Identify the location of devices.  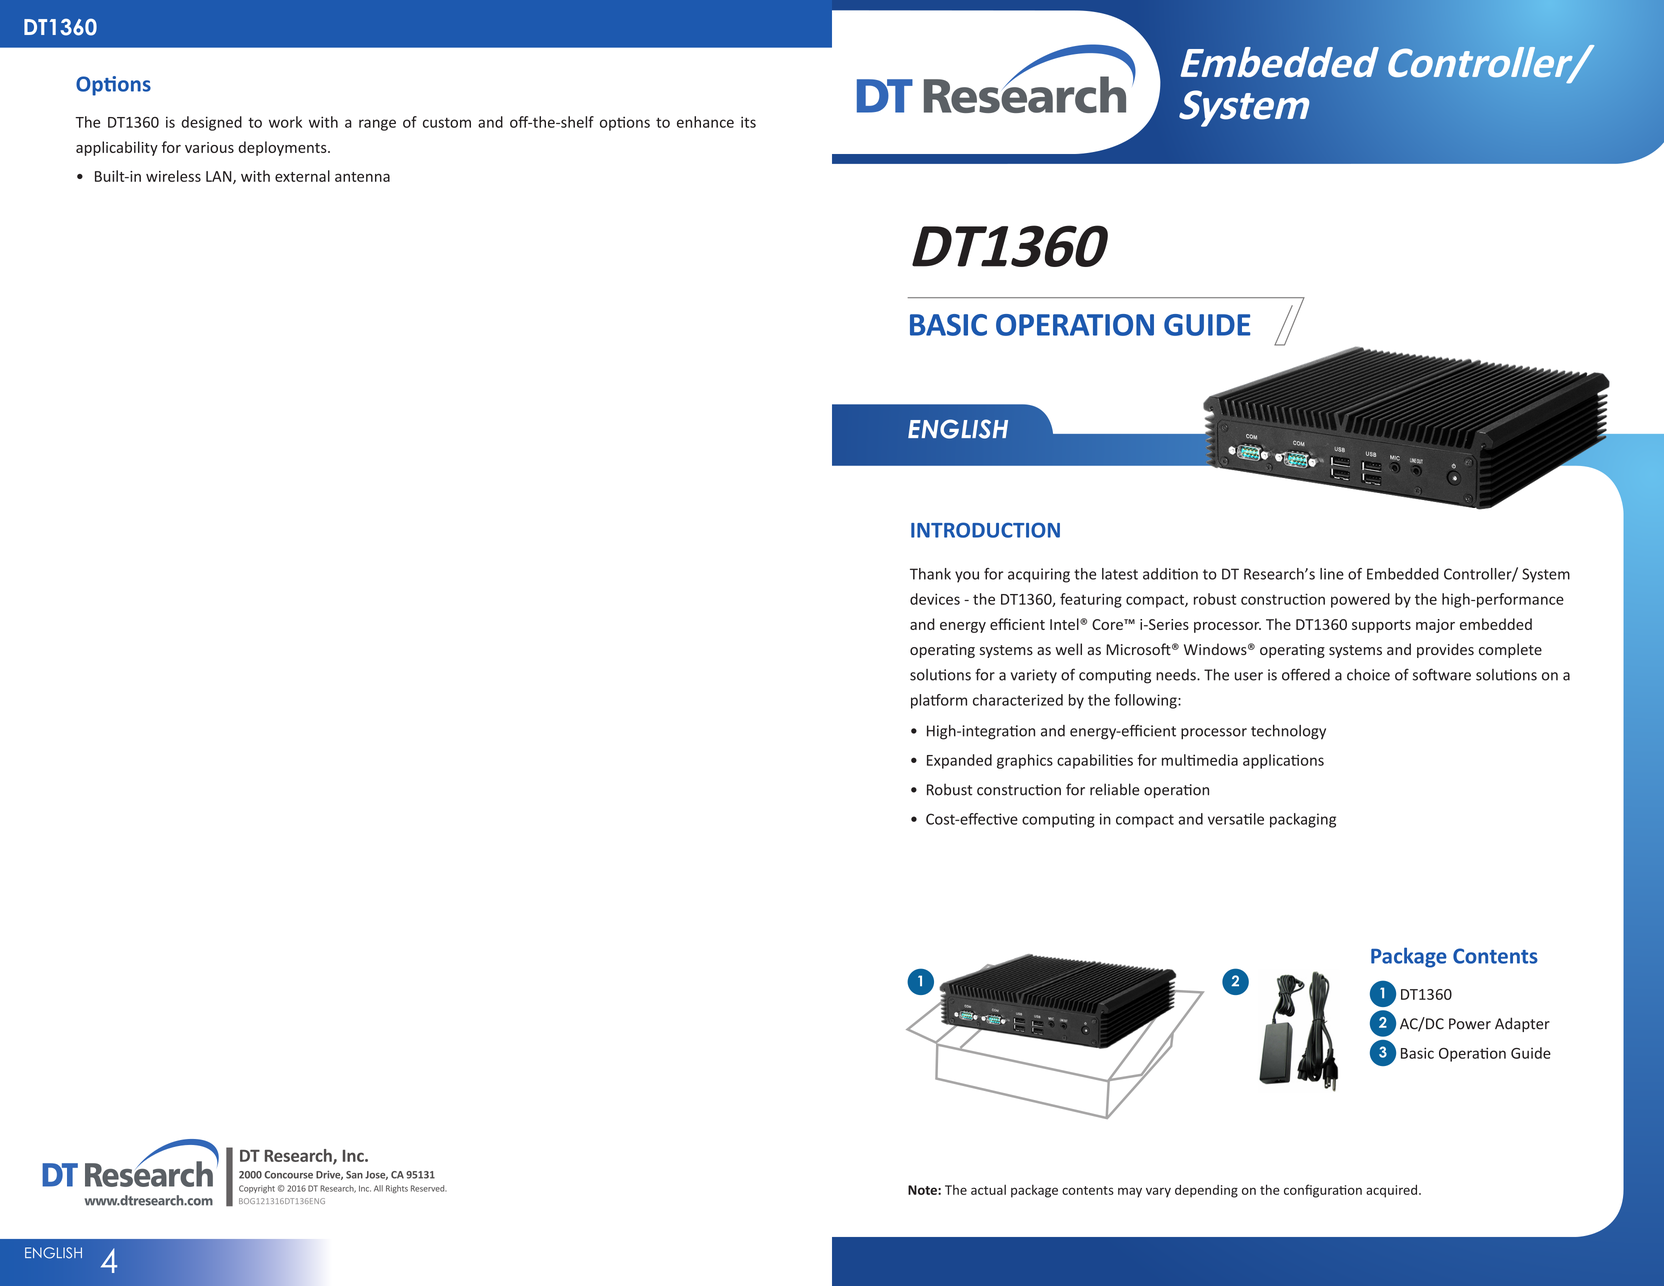
(935, 599).
